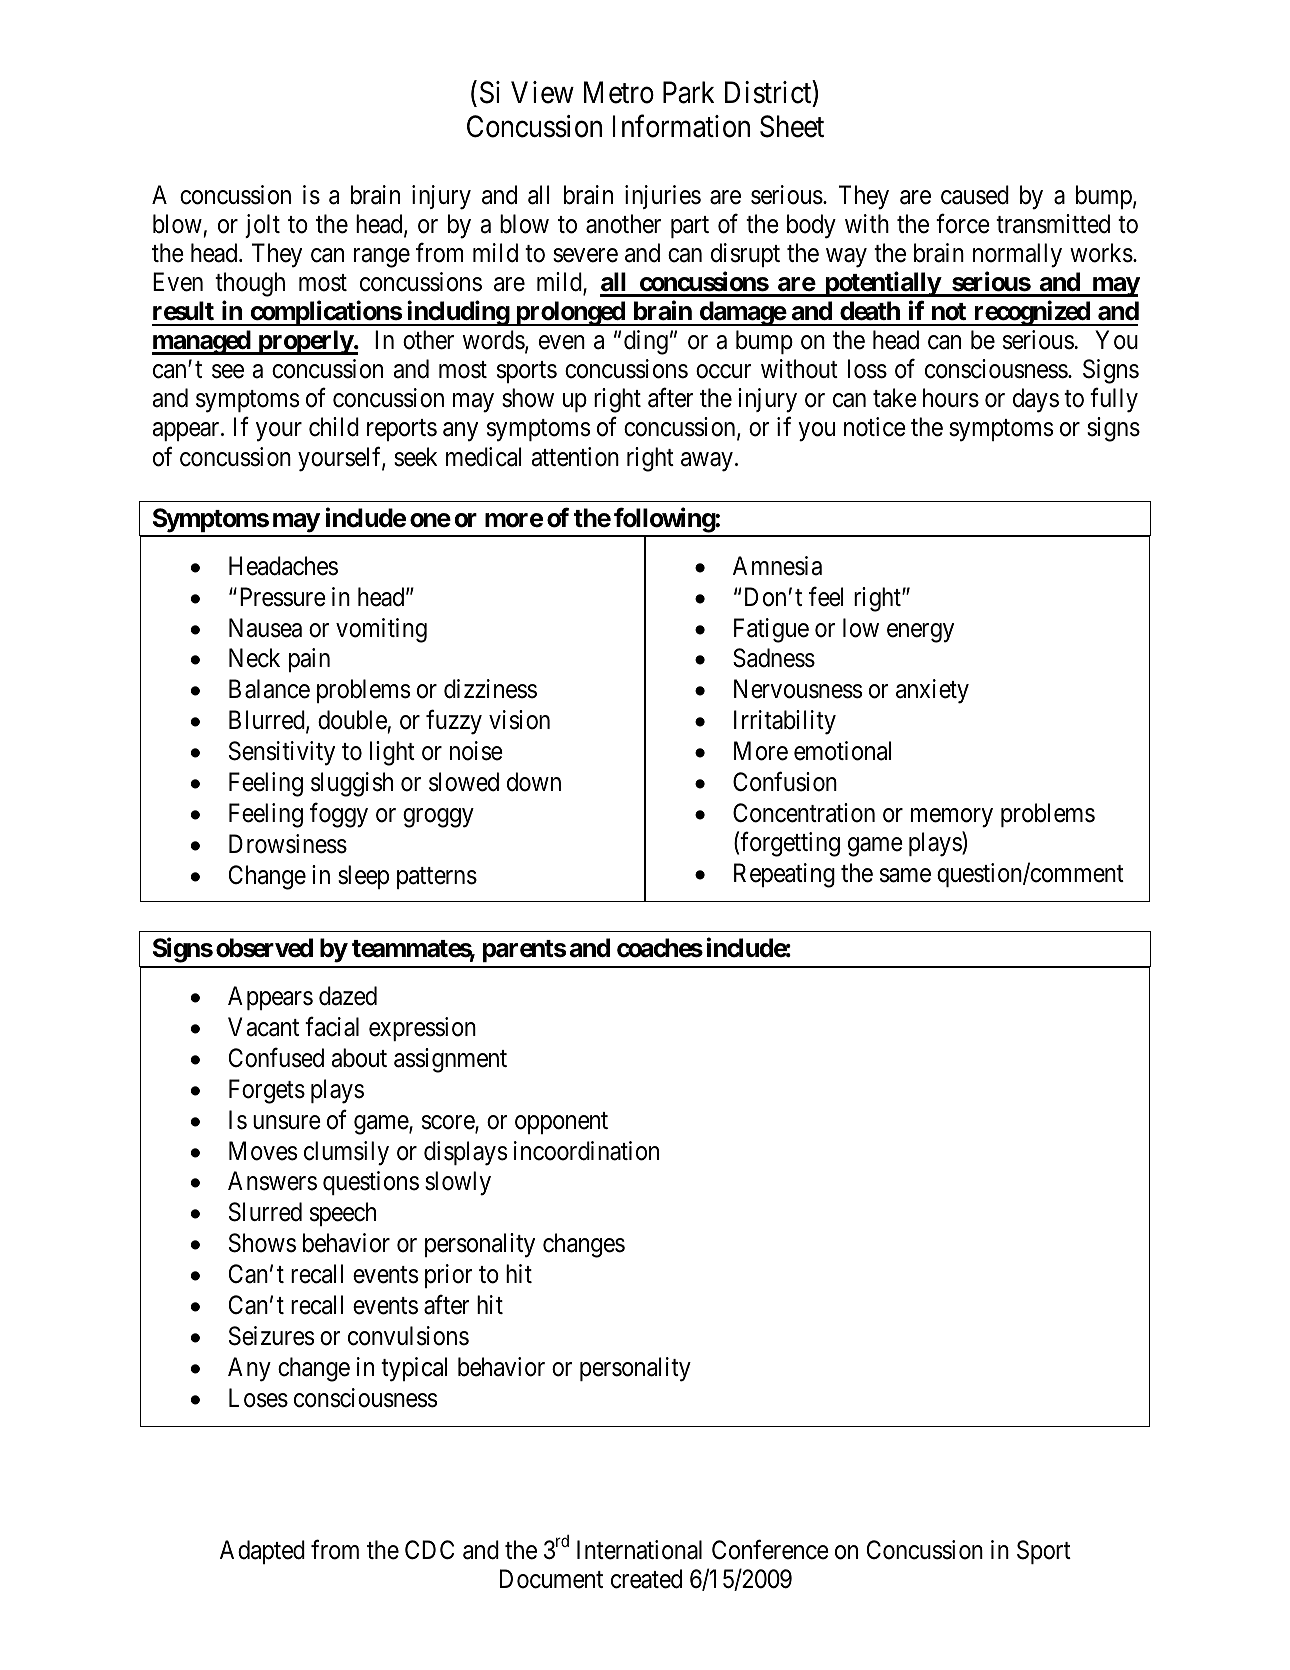 This screenshot has width=1290, height=1670. Describe the element at coordinates (586, 1151) in the screenshot. I see `incoordination` at that location.
